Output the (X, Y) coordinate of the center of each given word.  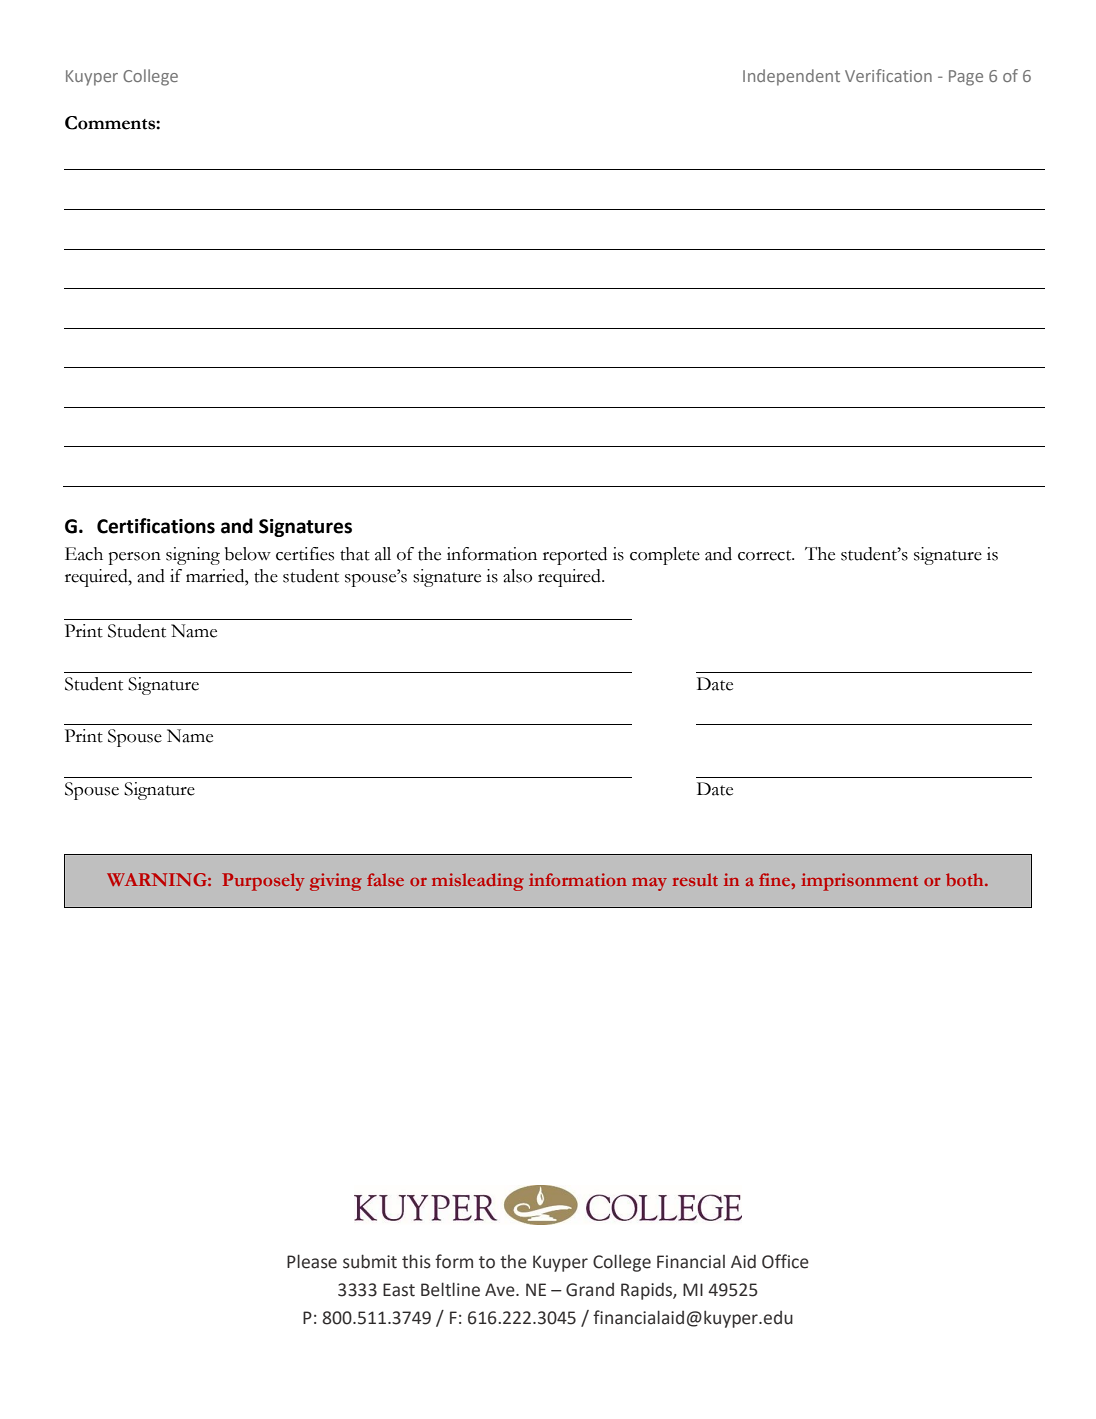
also (517, 576)
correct (766, 555)
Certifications (156, 526)
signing (193, 556)
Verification (888, 75)
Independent (791, 77)
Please (312, 1261)
